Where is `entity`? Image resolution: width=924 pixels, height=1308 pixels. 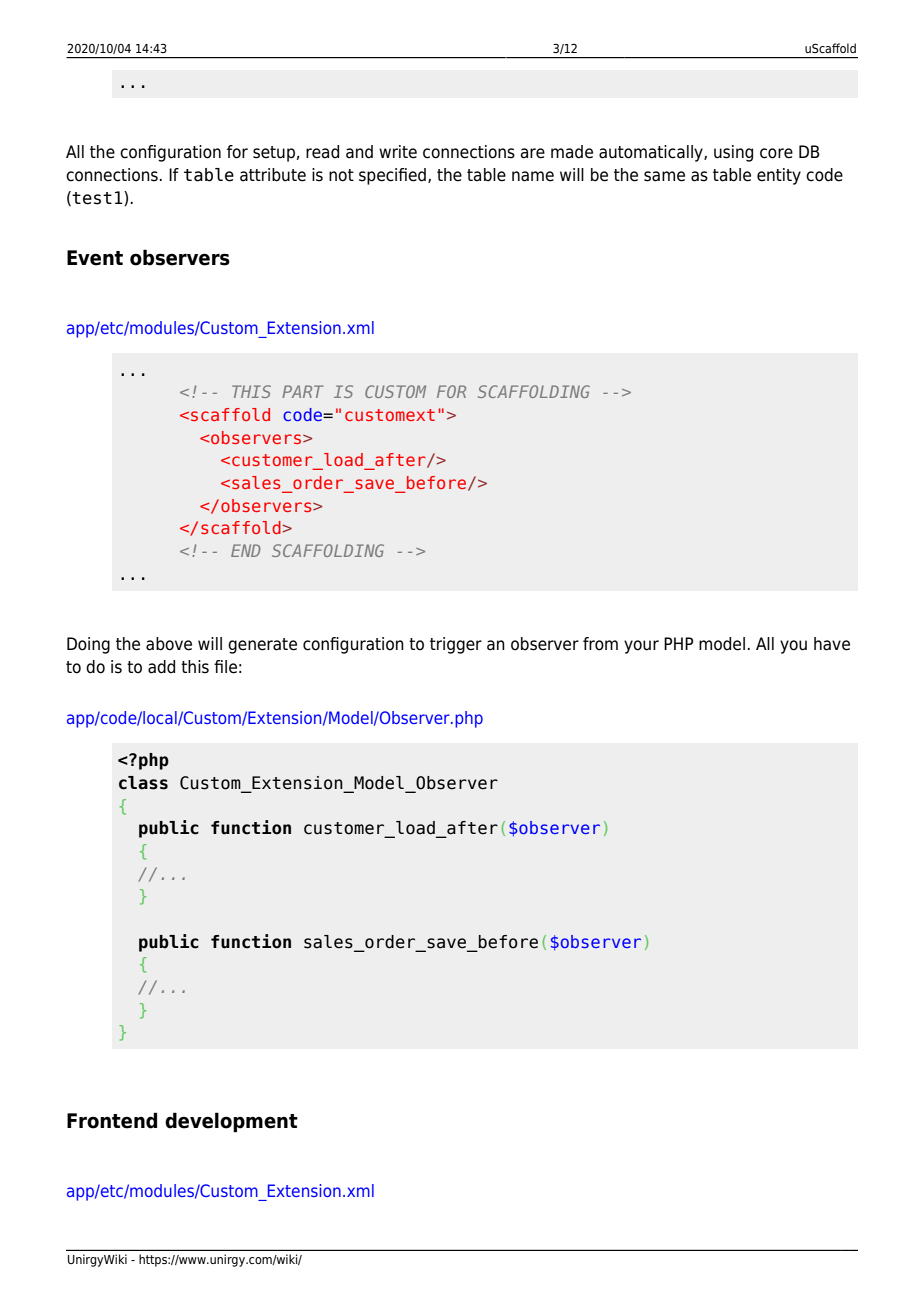
entity is located at coordinates (779, 176).
